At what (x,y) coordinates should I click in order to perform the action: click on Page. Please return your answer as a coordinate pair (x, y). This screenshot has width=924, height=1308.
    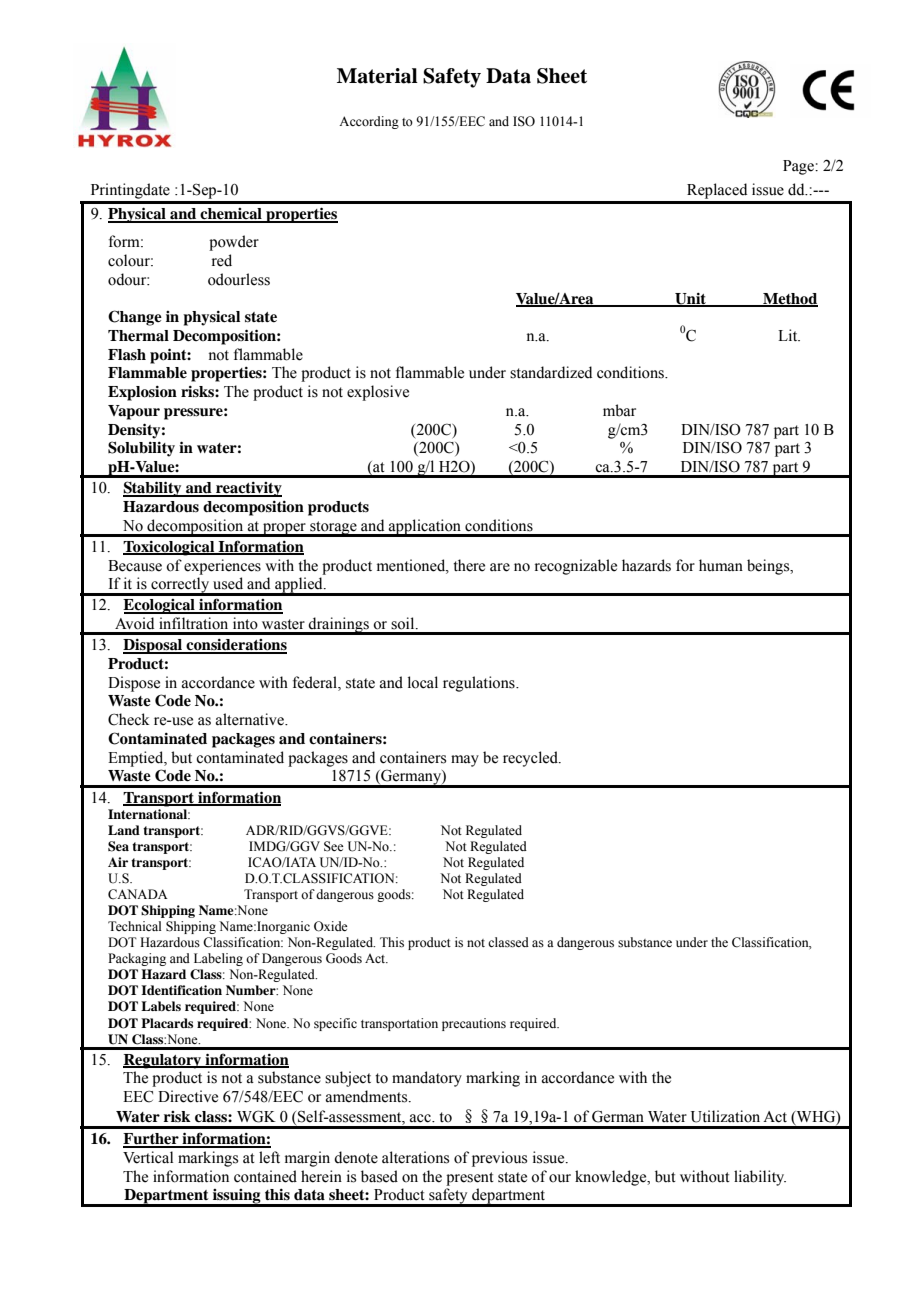
    Looking at the image, I should click on (799, 167).
